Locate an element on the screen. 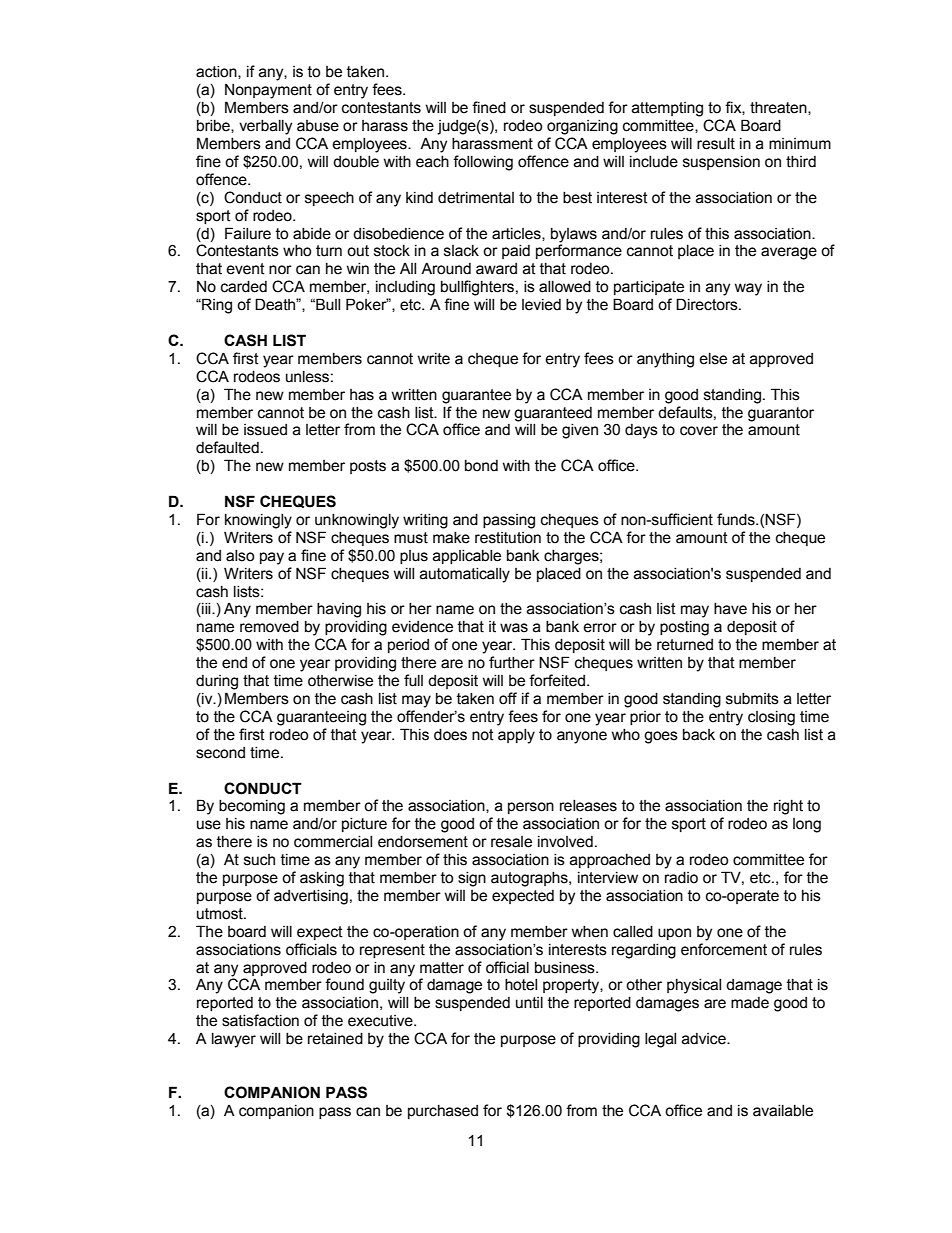  following is located at coordinates (483, 163).
